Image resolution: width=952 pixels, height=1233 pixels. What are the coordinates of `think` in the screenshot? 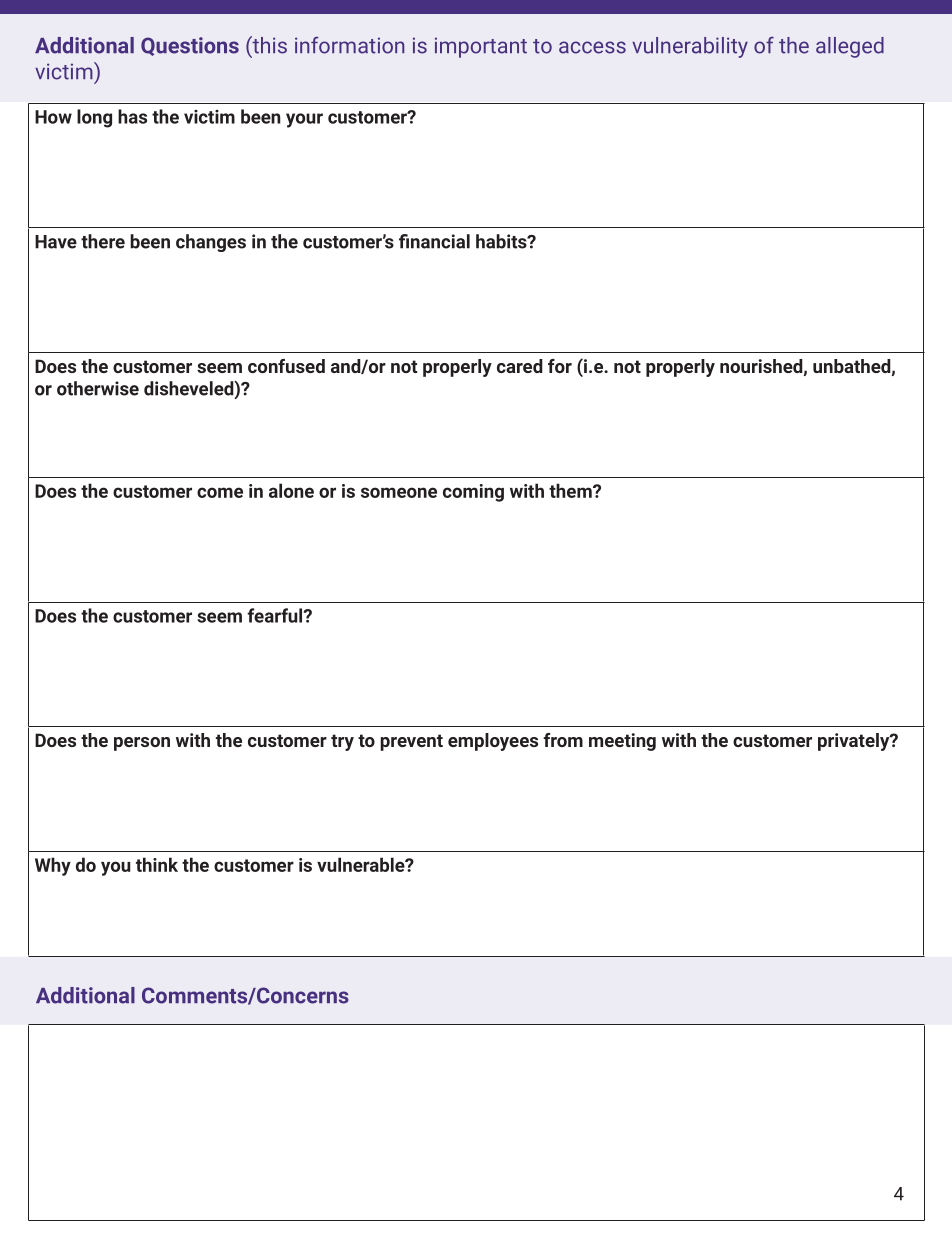 It's located at (157, 864).
